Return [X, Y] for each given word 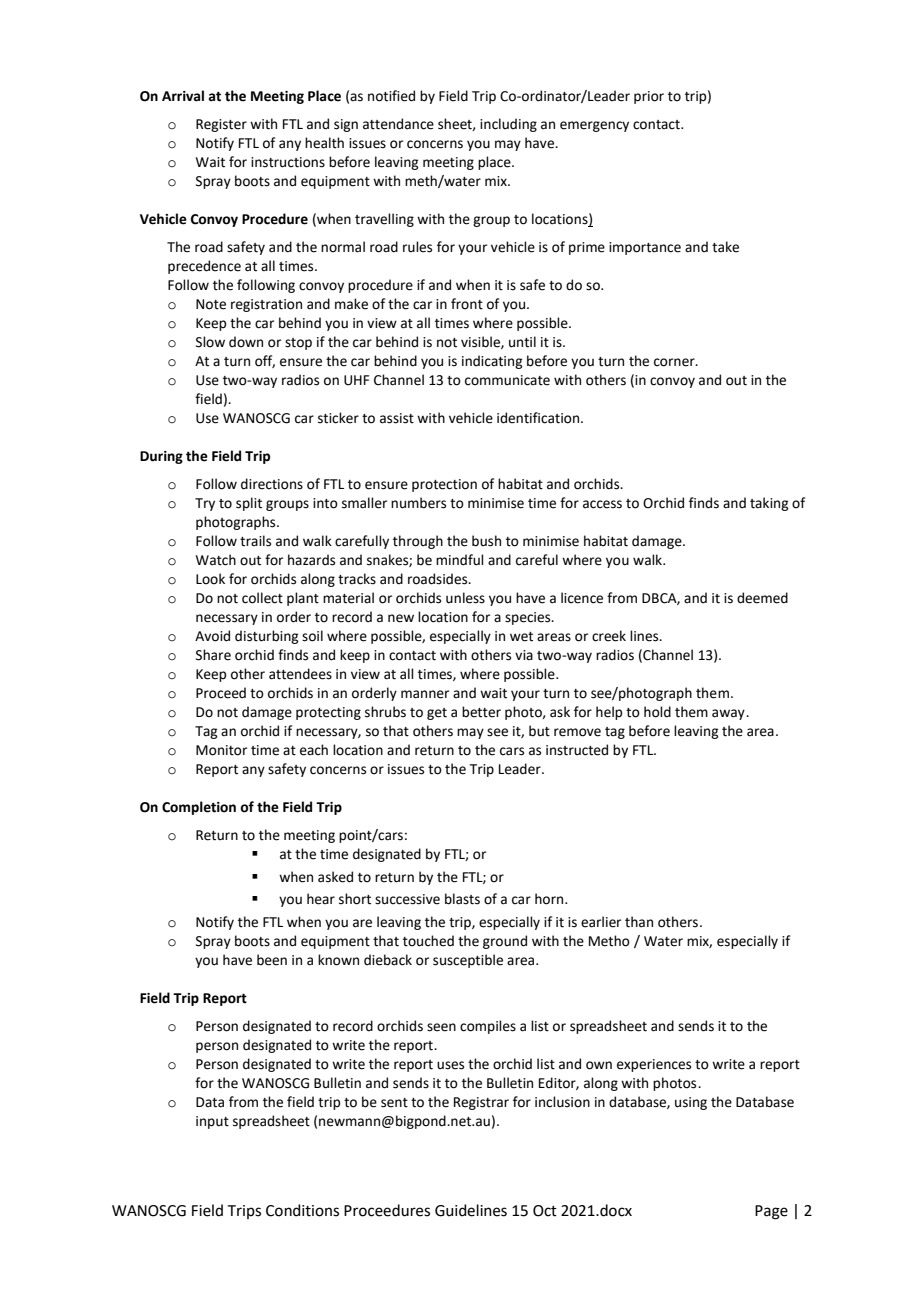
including [508, 125]
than [639, 922]
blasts [462, 899]
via [524, 655]
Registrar [481, 1103]
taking [769, 504]
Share [213, 655]
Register [221, 125]
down [246, 342]
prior [649, 97]
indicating [492, 362]
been [272, 960]
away [729, 714]
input [212, 1122]
